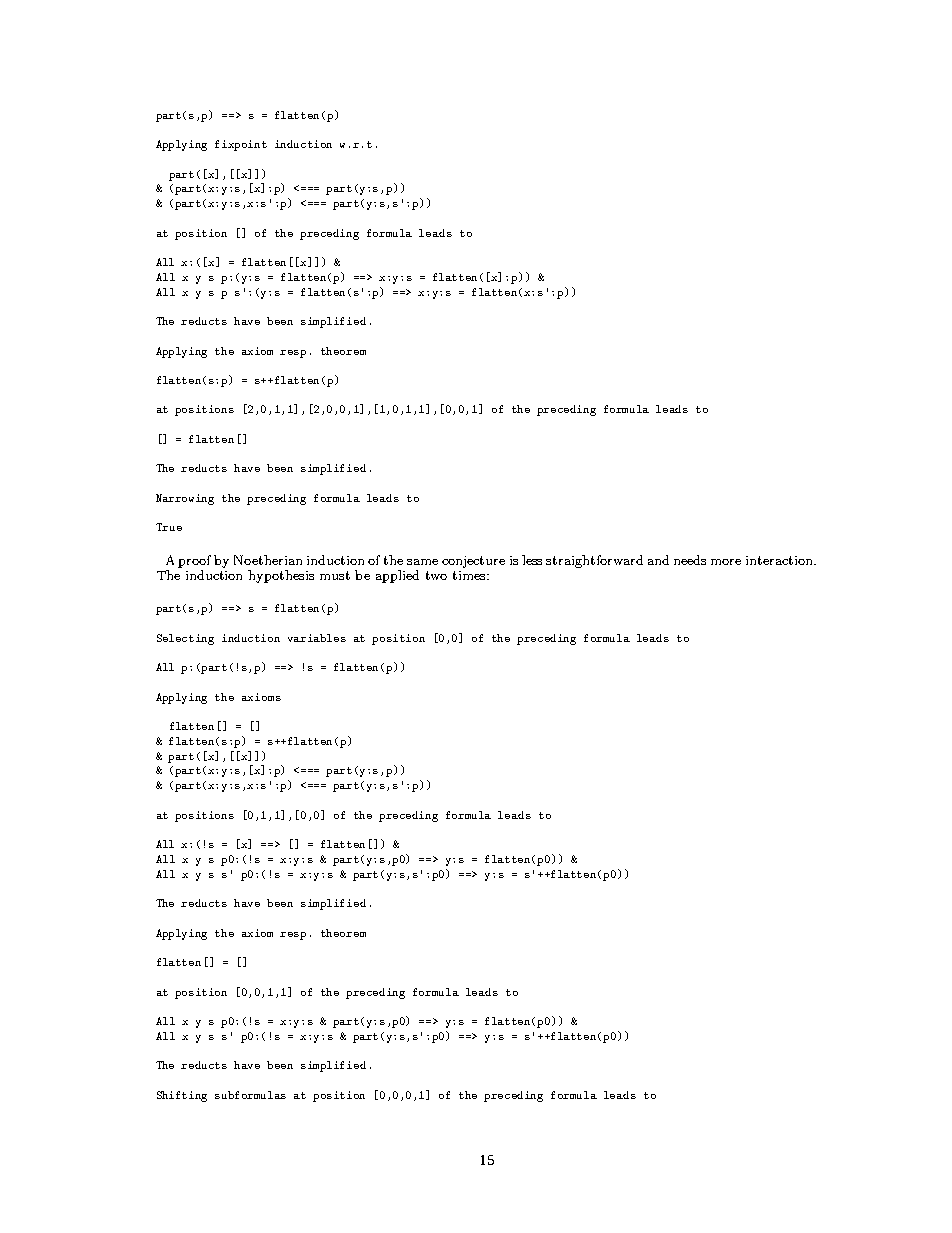 The image size is (952, 1233). I want to click on Shifting, so click(182, 1096).
